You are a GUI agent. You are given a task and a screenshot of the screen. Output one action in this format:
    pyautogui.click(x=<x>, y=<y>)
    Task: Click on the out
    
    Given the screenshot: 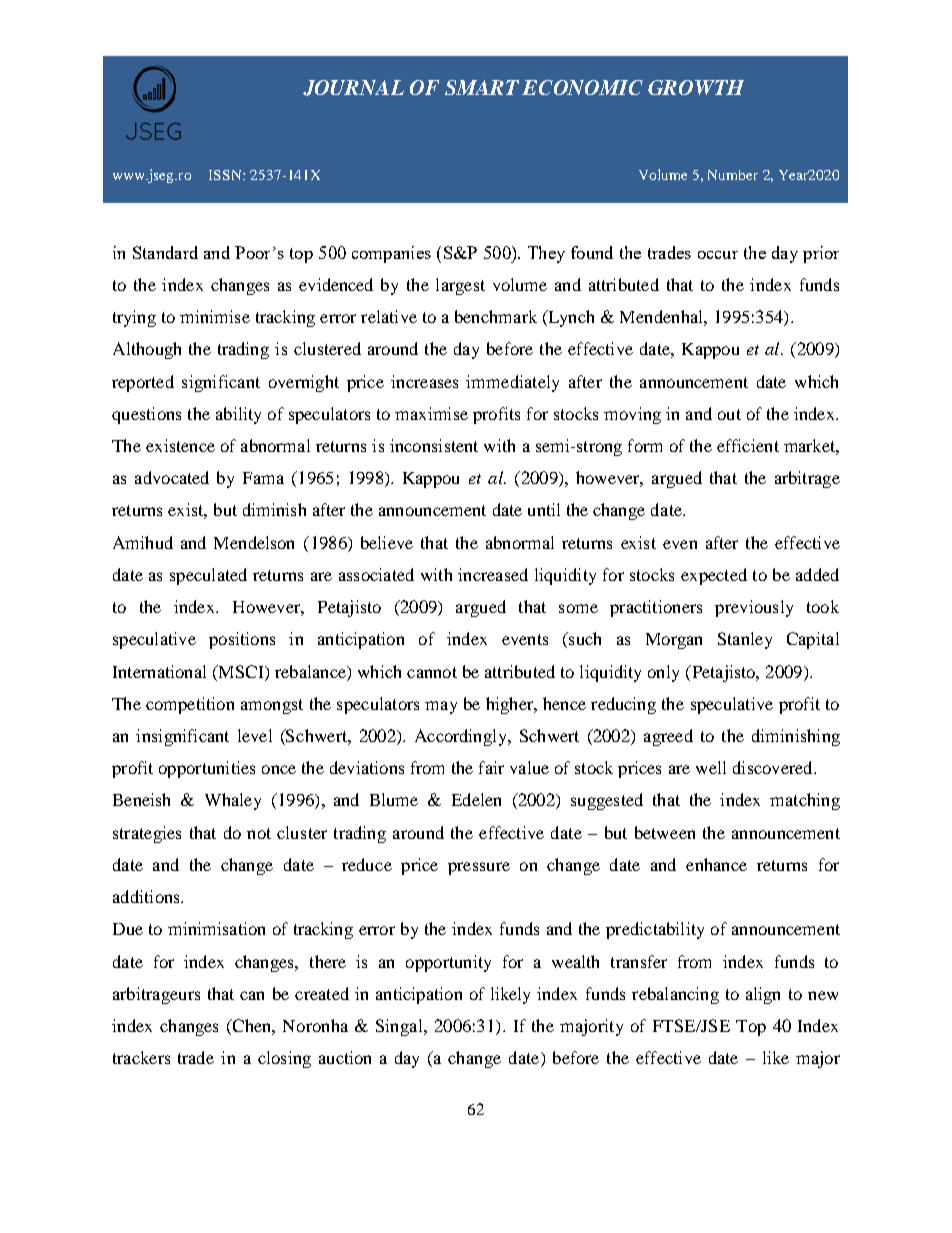 What is the action you would take?
    pyautogui.click(x=729, y=414)
